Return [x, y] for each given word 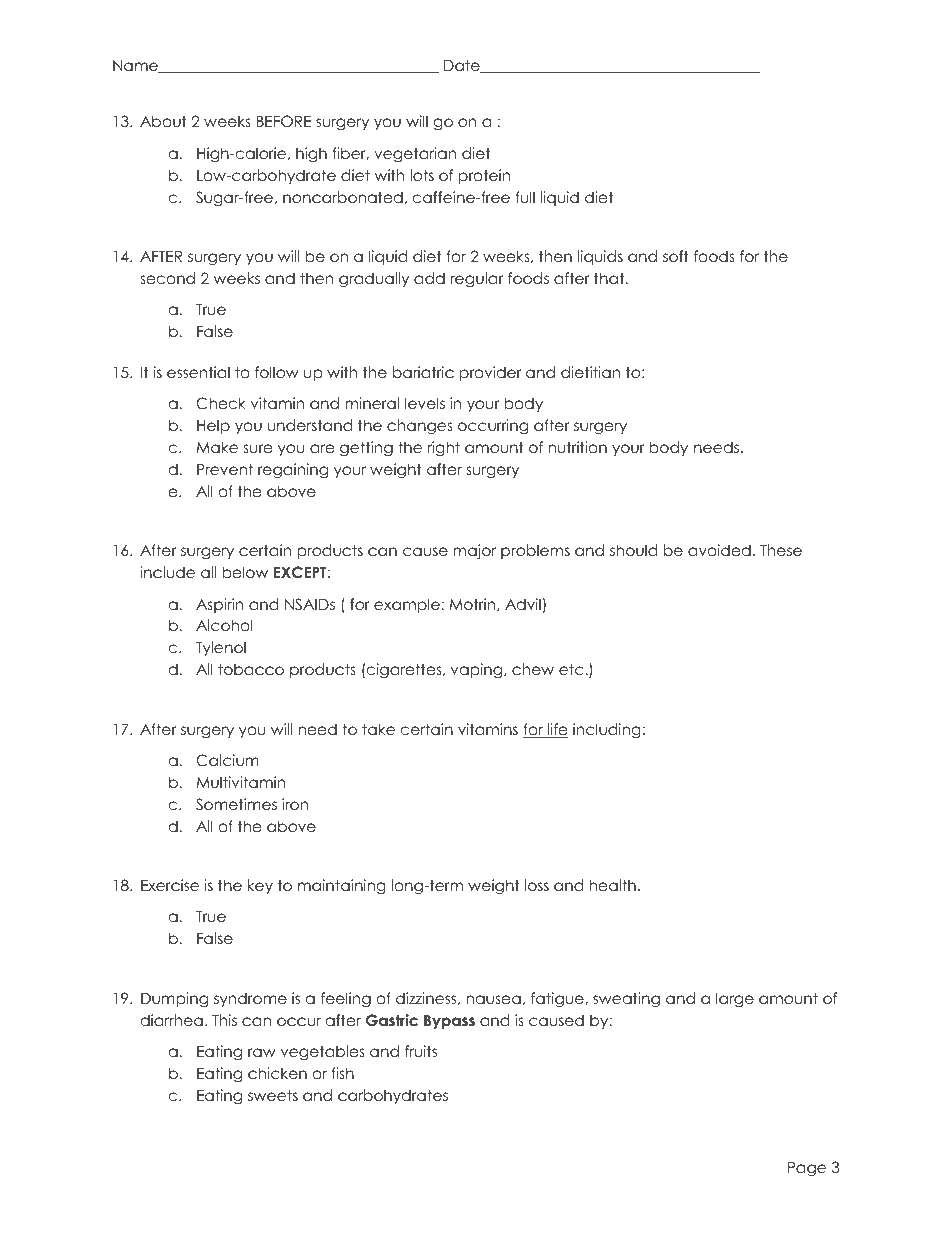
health [612, 885]
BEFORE [284, 121]
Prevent [225, 469]
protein [484, 176]
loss [537, 885]
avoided [719, 550]
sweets [273, 1095]
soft [676, 256]
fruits [421, 1051]
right [444, 448]
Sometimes [236, 804]
